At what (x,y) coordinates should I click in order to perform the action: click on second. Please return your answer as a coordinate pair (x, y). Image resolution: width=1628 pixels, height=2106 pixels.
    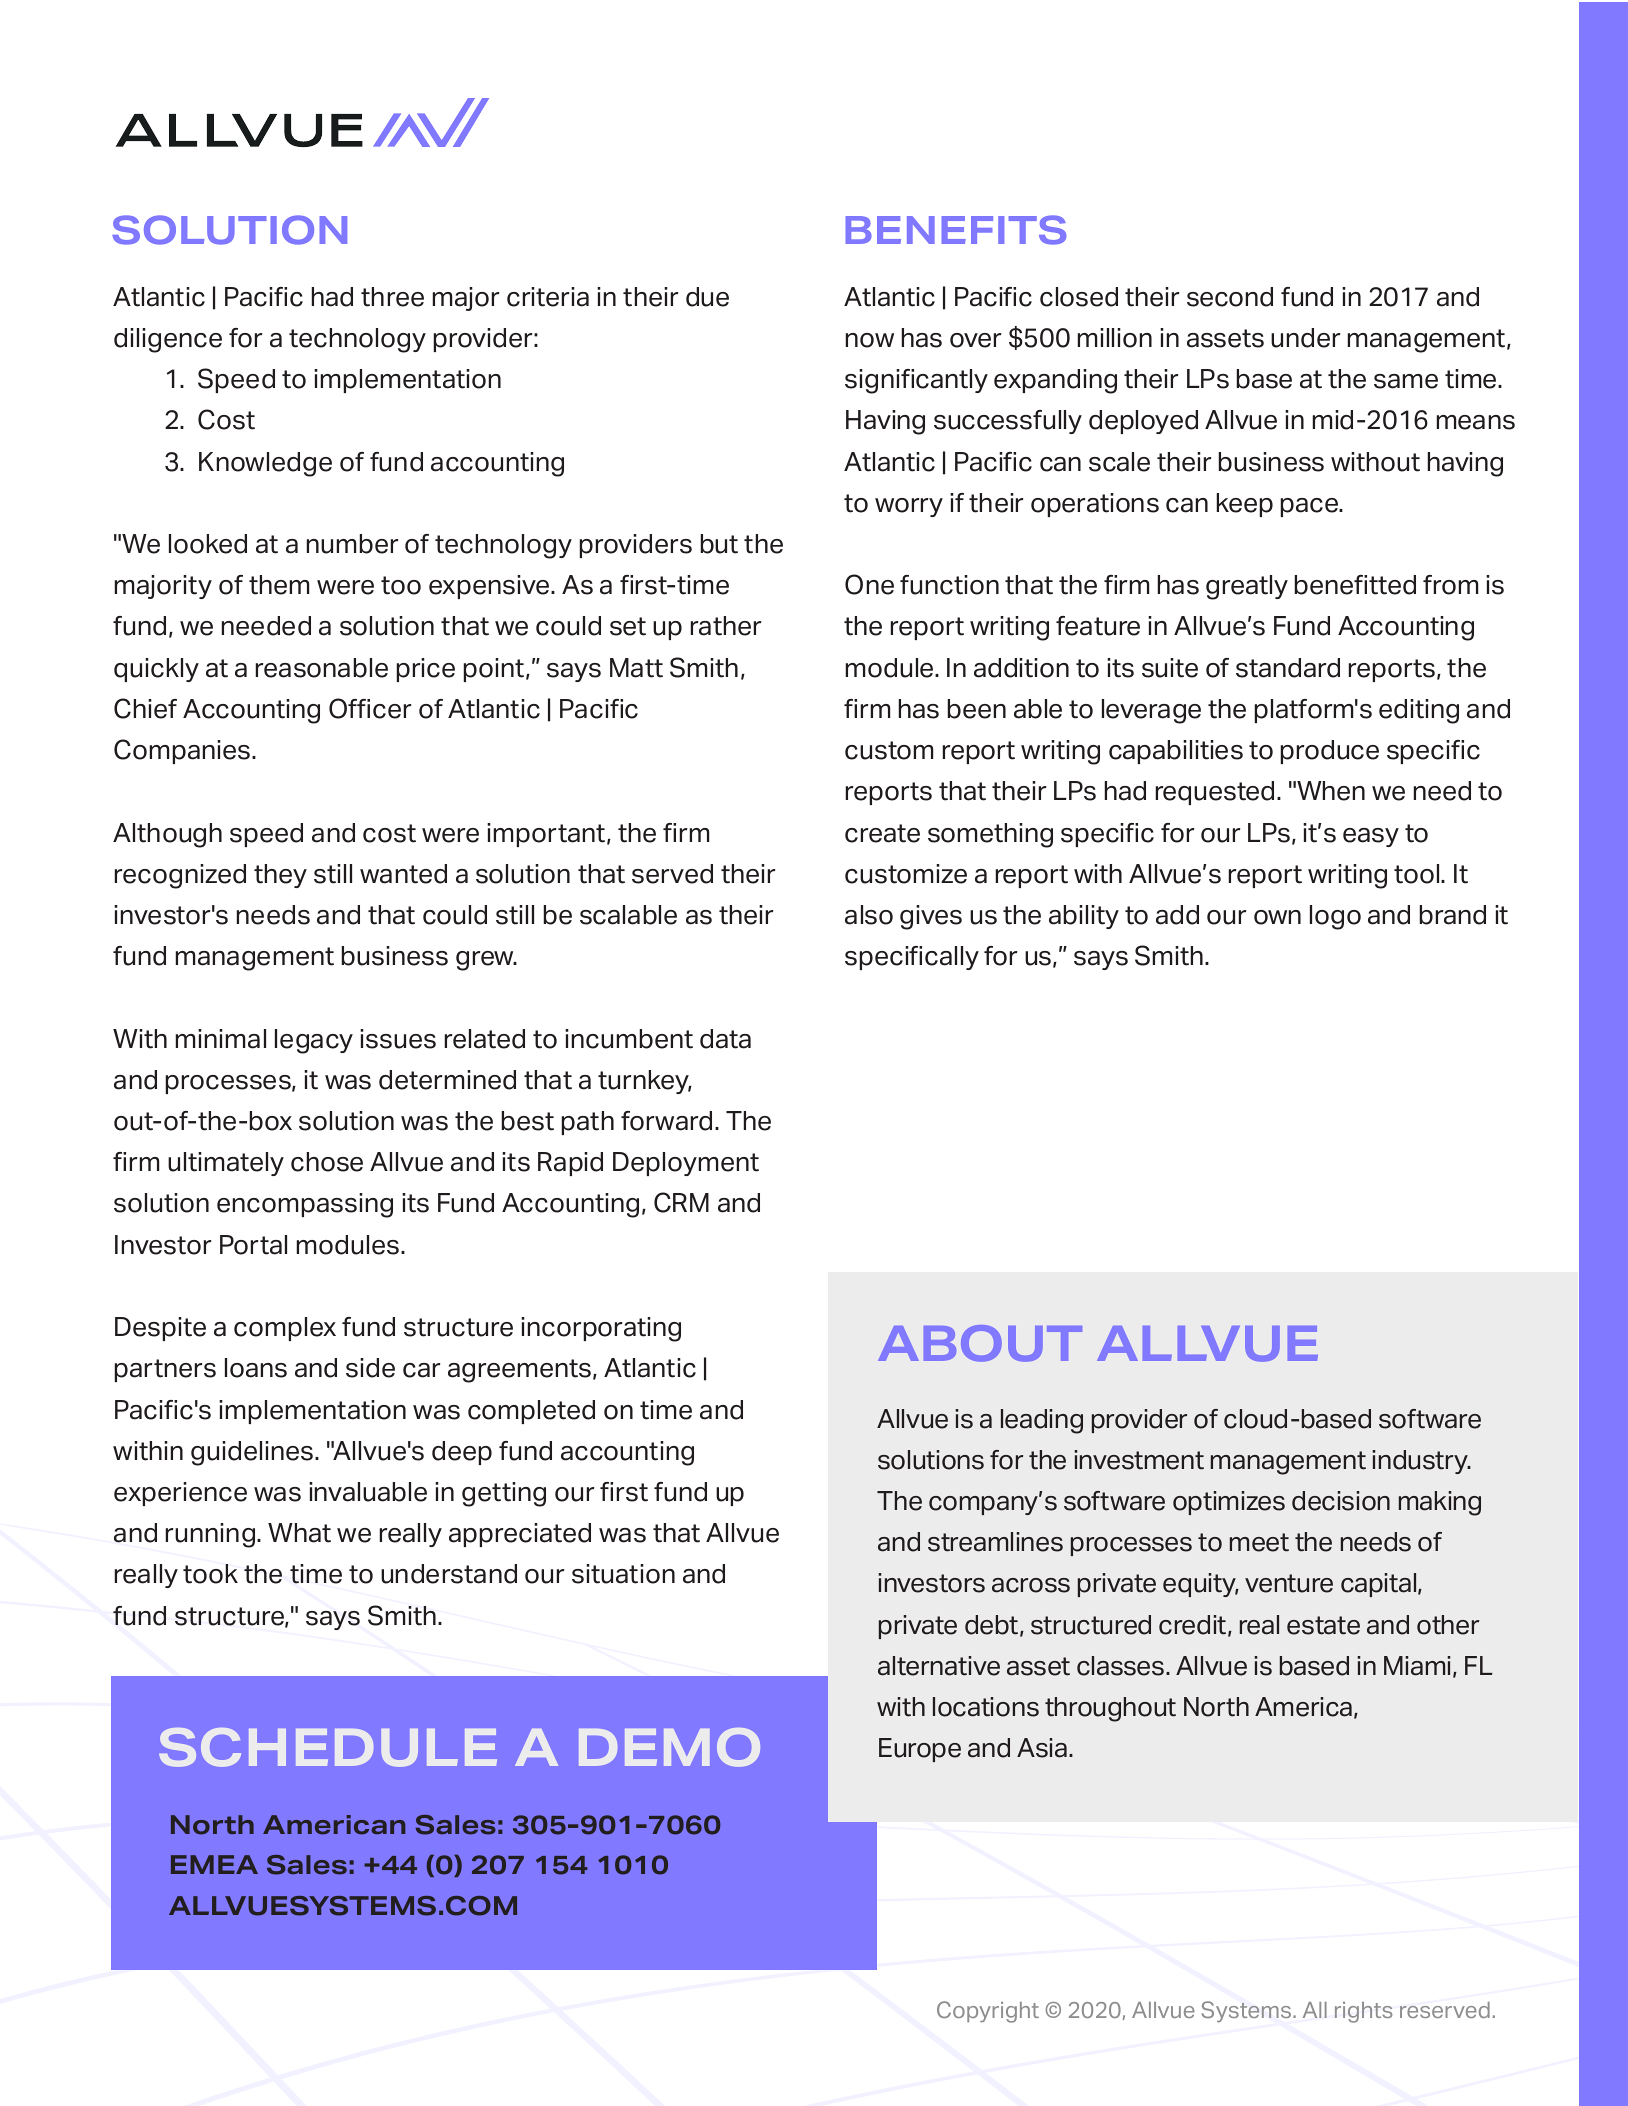
    Looking at the image, I should click on (1230, 297).
